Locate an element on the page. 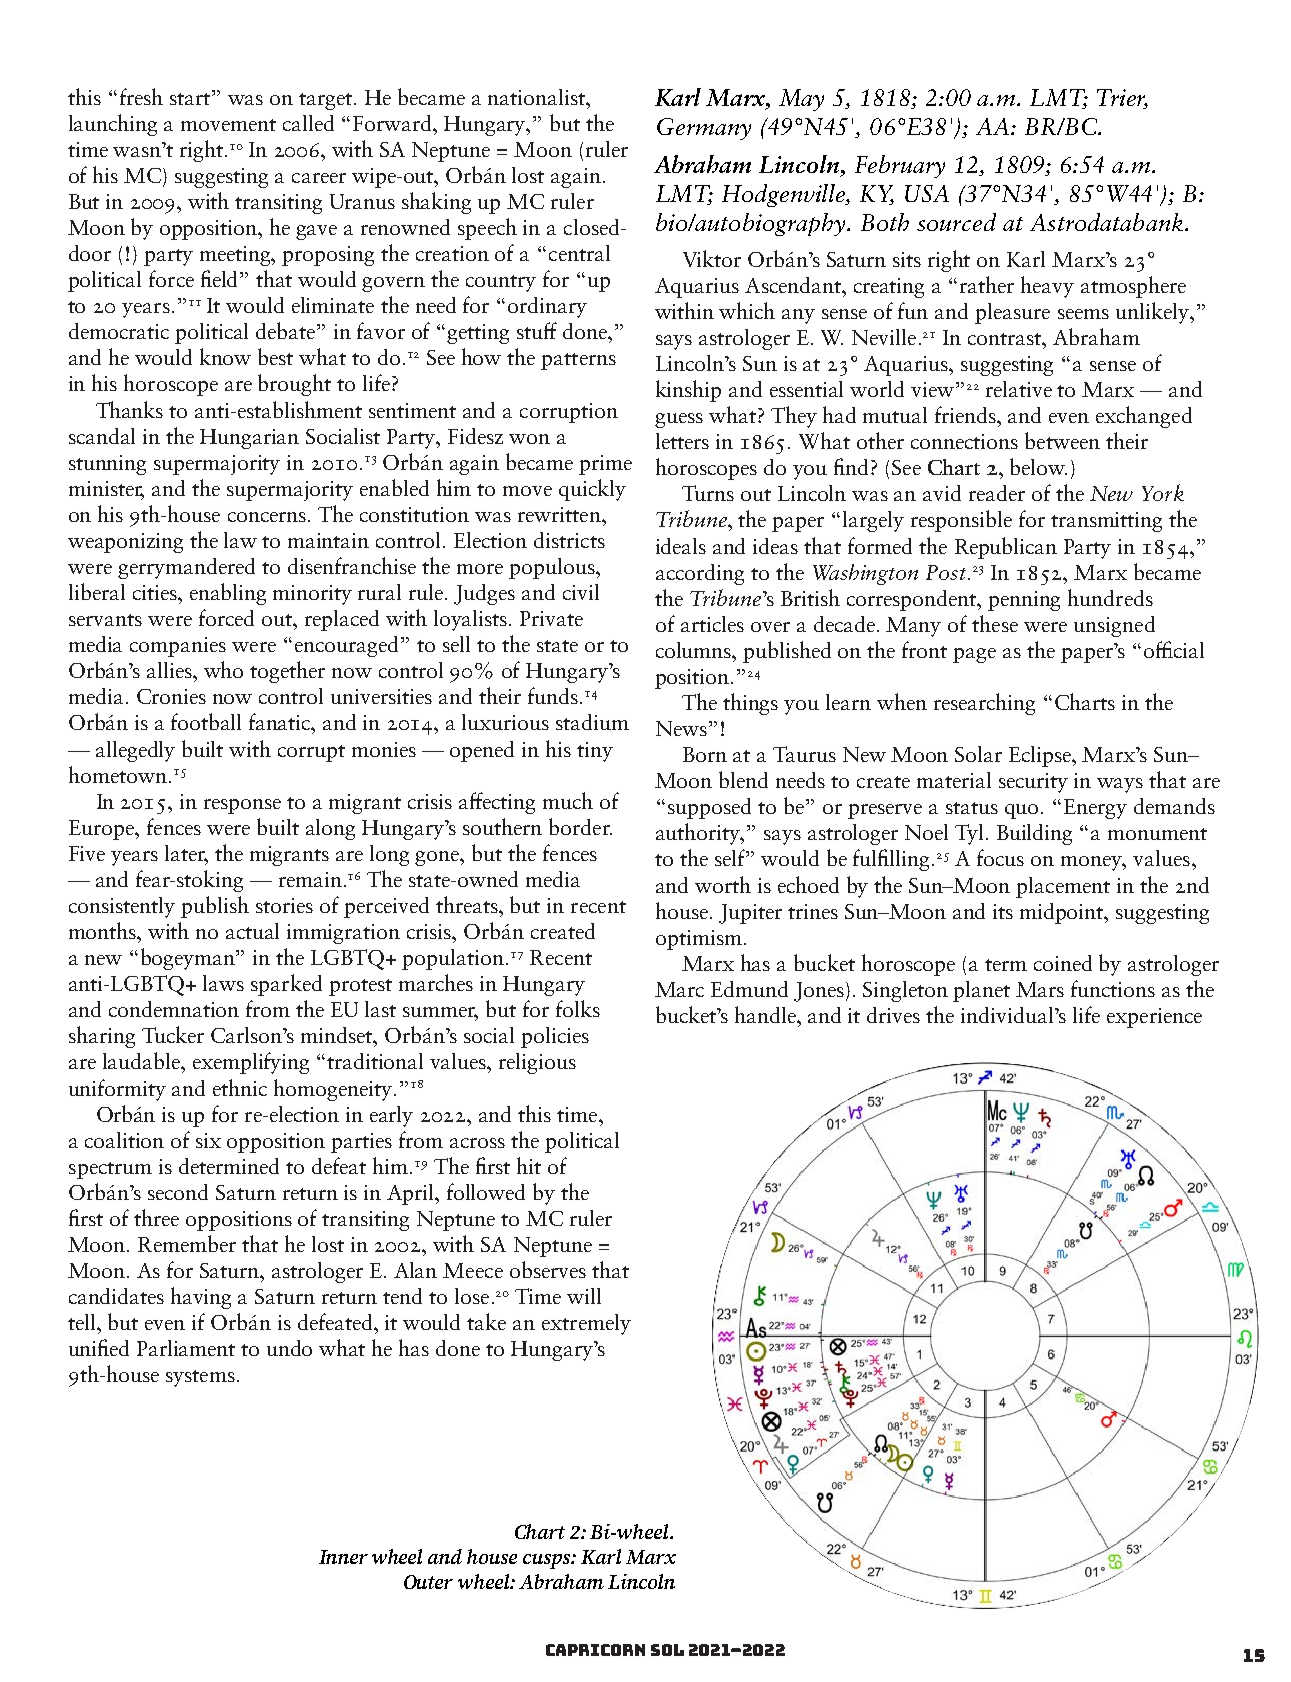 Image resolution: width=1291 pixels, height=1682 pixels. Trier is located at coordinates (1122, 99).
